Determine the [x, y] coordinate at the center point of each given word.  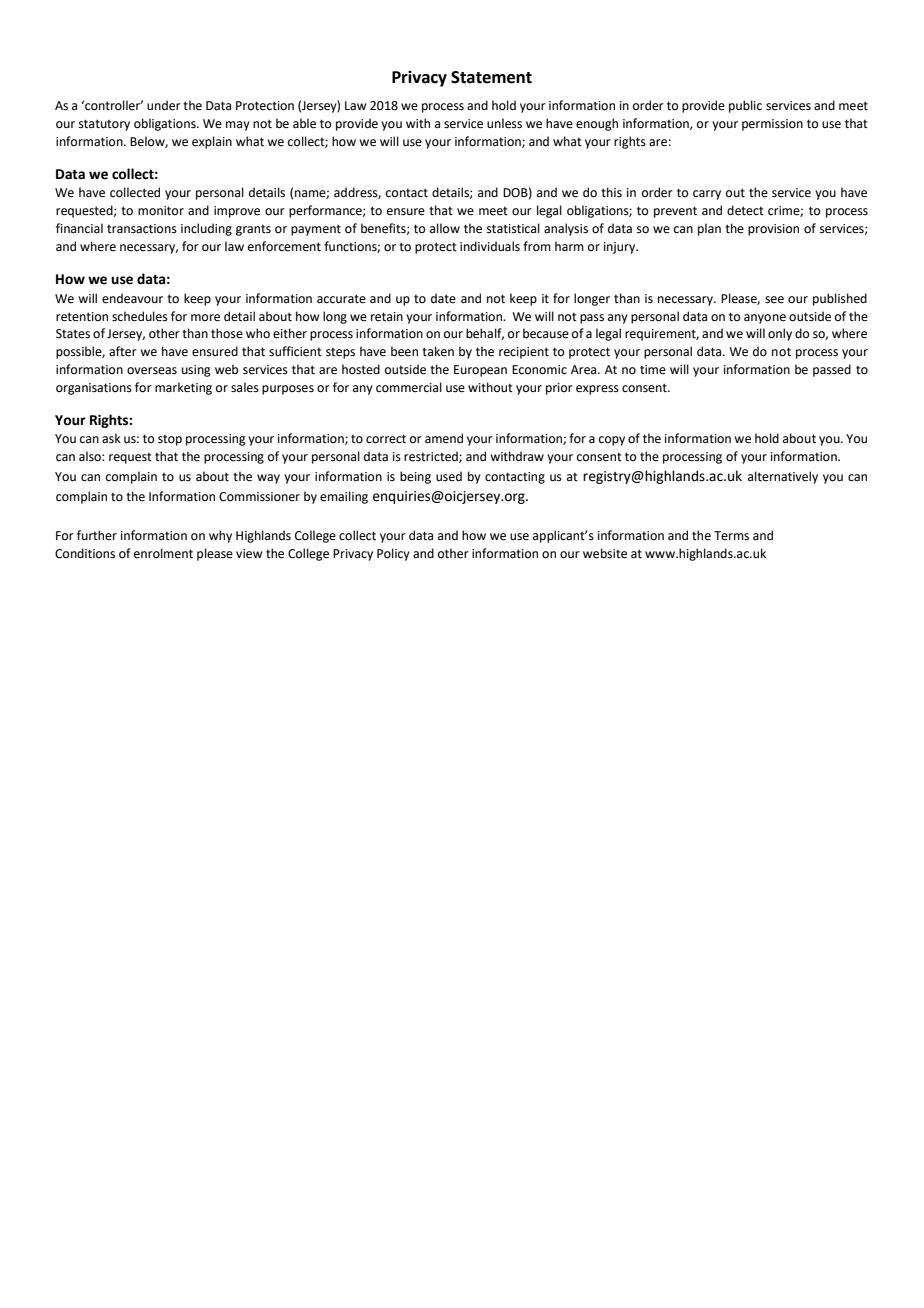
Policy [393, 554]
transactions [142, 229]
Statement [491, 77]
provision [773, 230]
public [745, 106]
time [653, 370]
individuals [490, 246]
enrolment [163, 553]
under [164, 105]
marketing [183, 388]
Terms [731, 536]
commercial [409, 387]
